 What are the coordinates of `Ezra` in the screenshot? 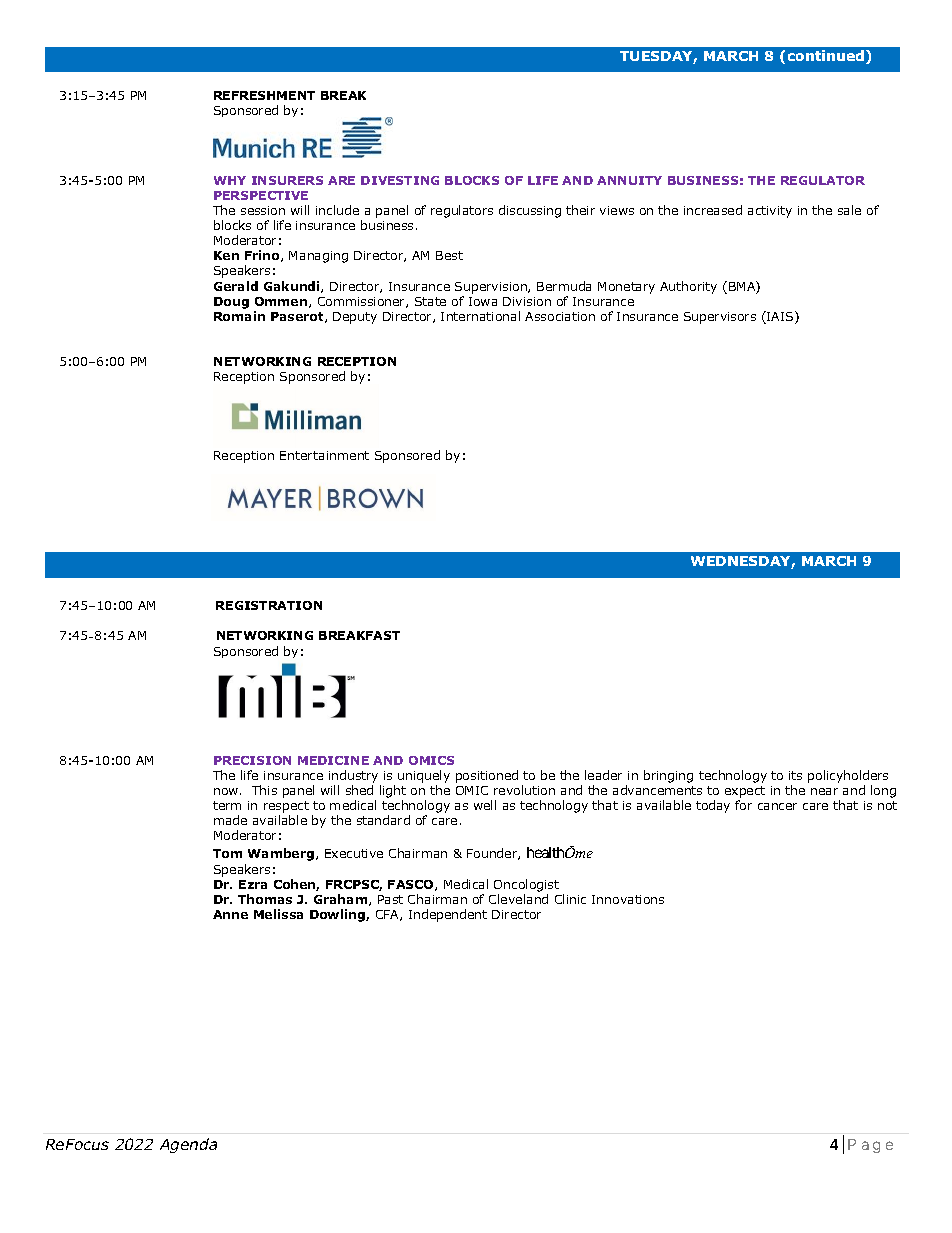 It's located at (253, 884).
